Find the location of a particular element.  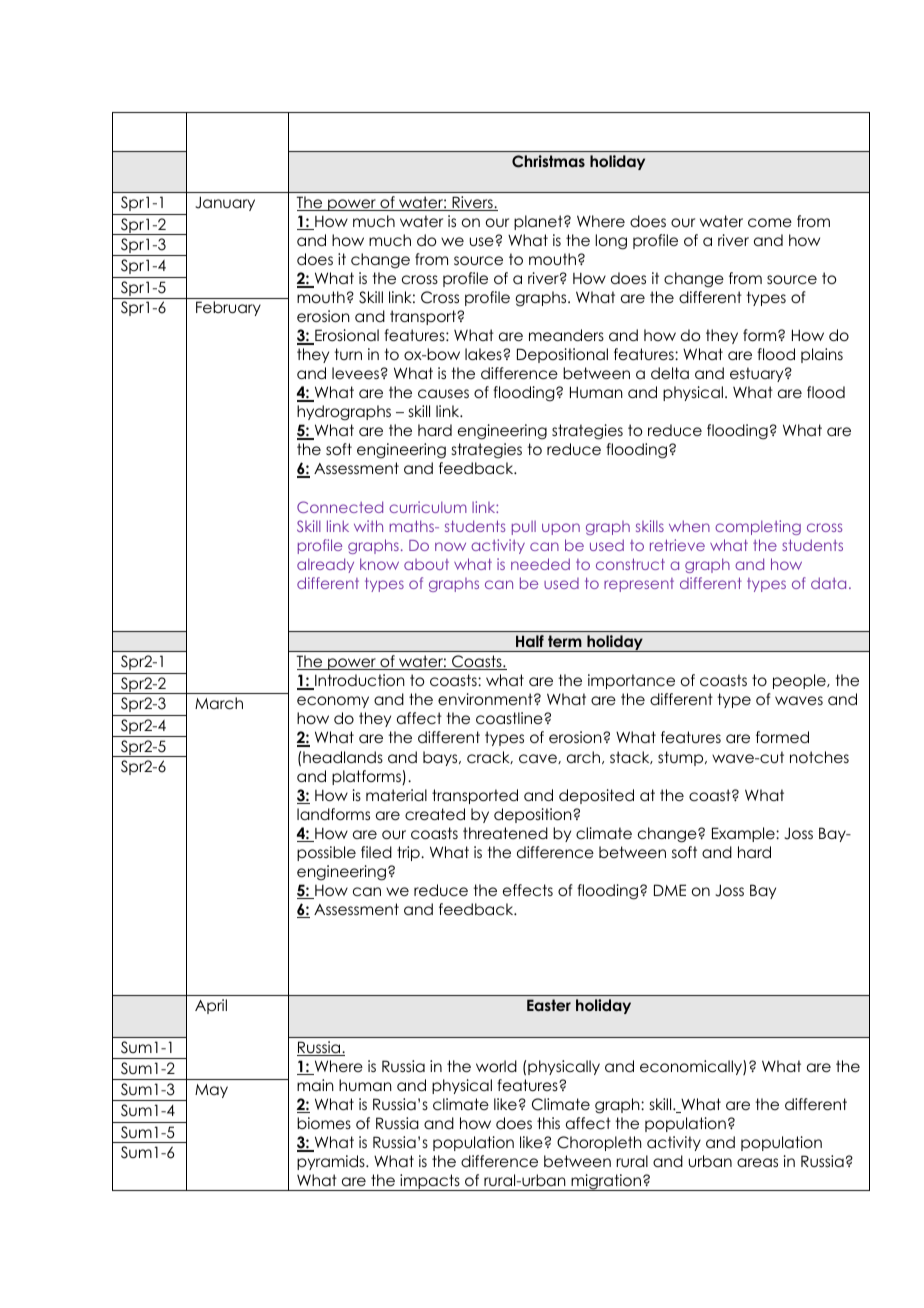

threatened is located at coordinates (505, 833).
